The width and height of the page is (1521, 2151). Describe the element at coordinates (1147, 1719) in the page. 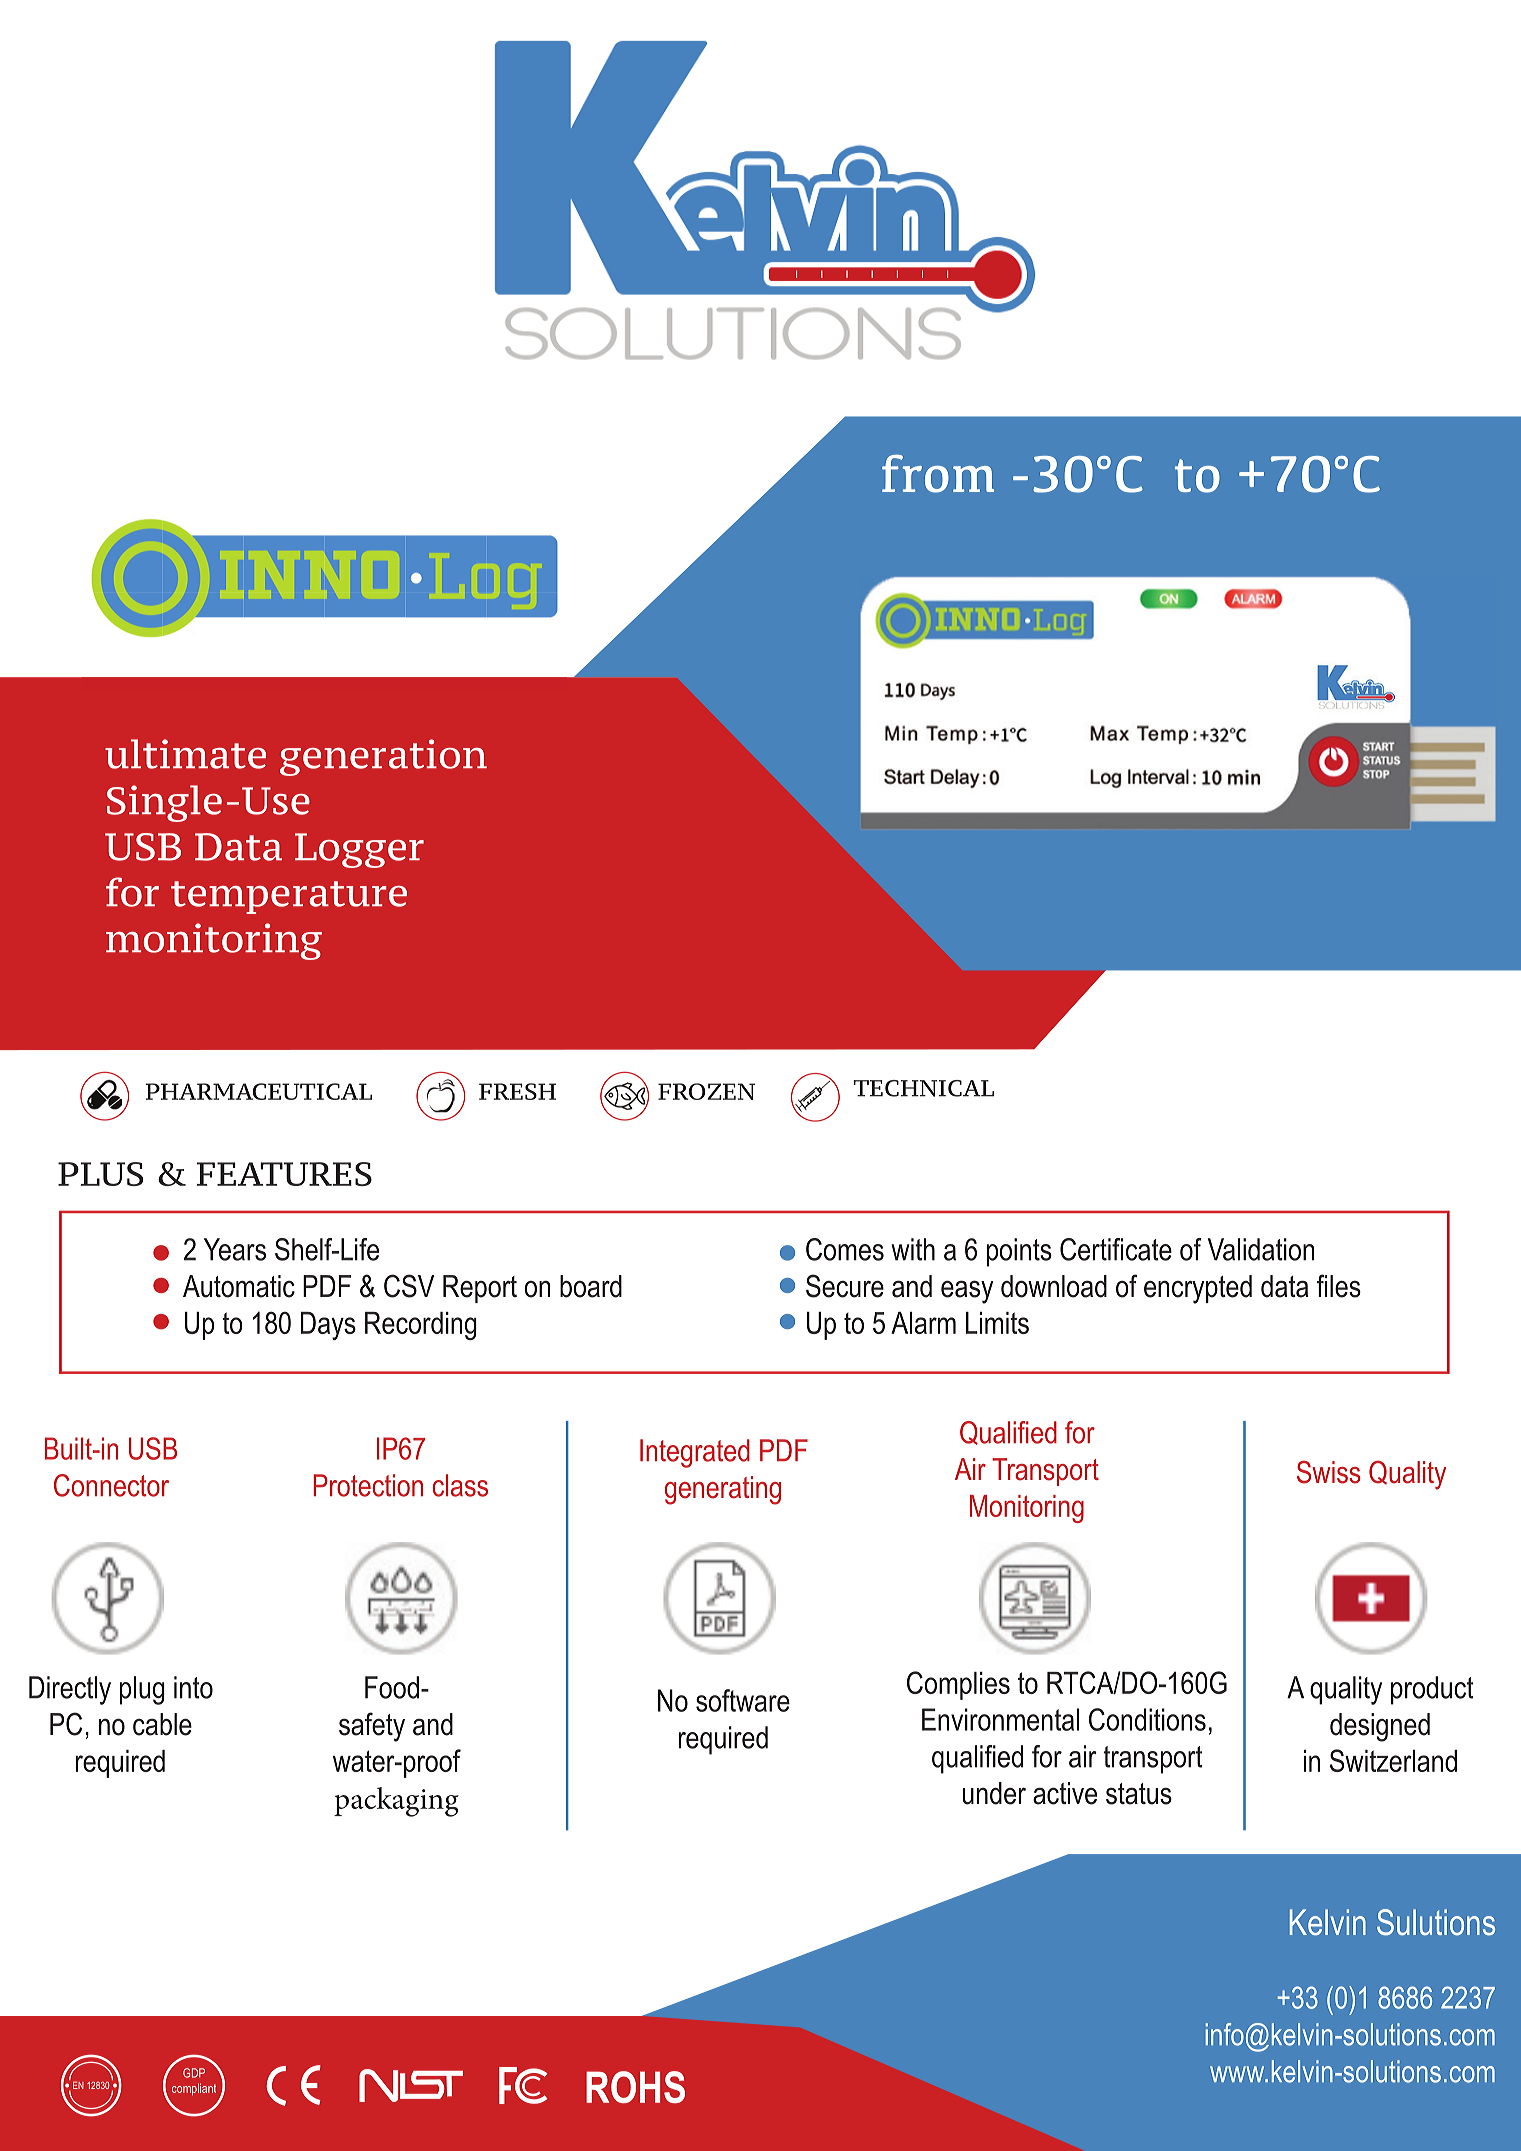

I see `Conditions` at that location.
